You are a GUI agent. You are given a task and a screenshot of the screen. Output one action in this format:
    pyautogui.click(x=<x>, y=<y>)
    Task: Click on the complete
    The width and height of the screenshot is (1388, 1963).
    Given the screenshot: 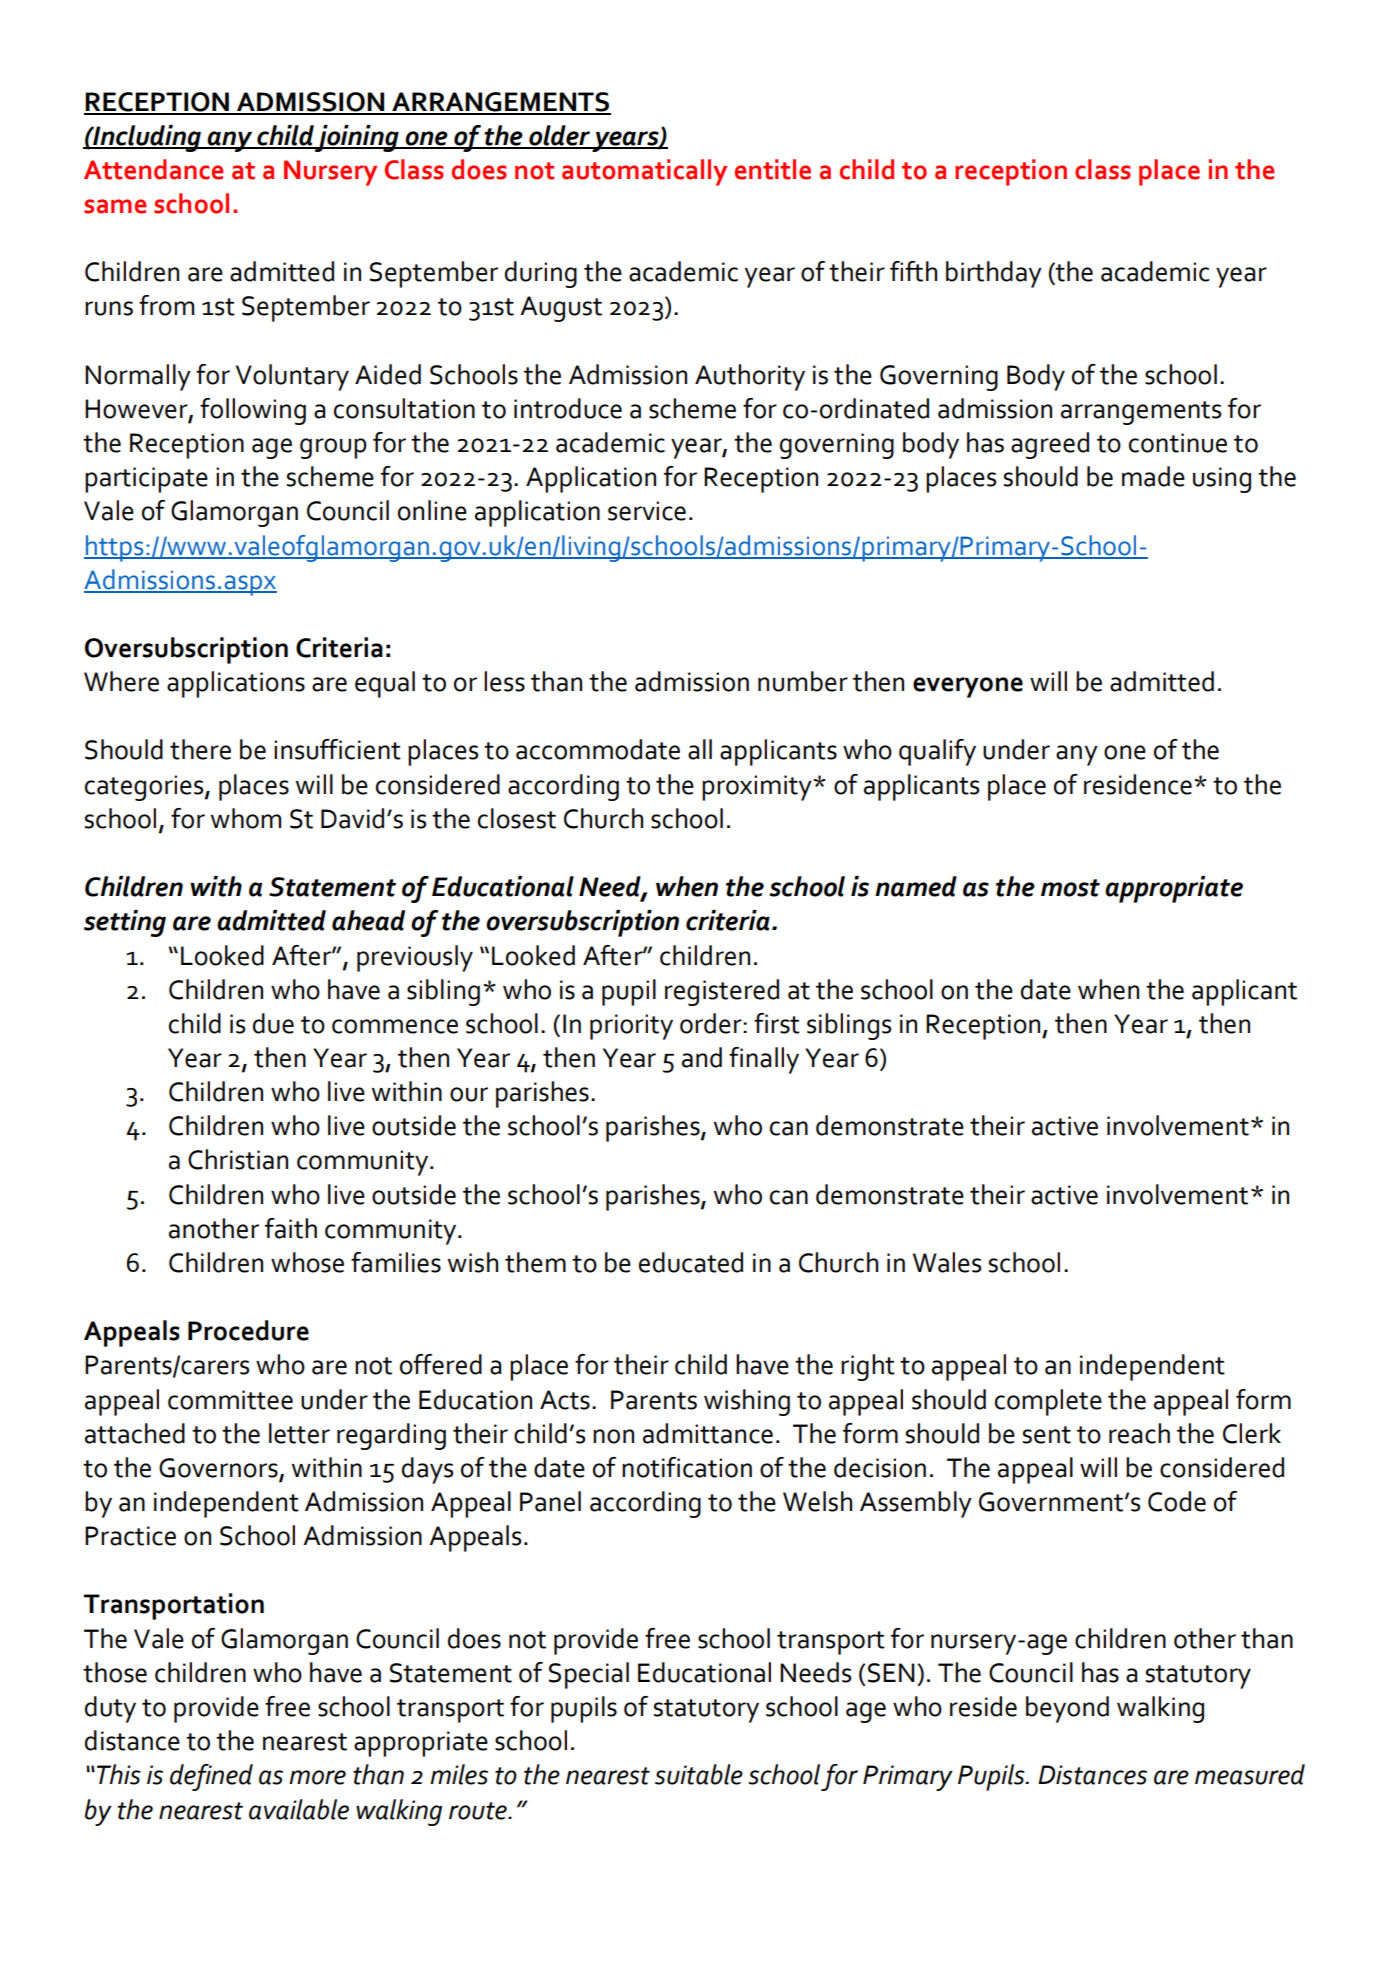 What is the action you would take?
    pyautogui.click(x=1048, y=1402)
